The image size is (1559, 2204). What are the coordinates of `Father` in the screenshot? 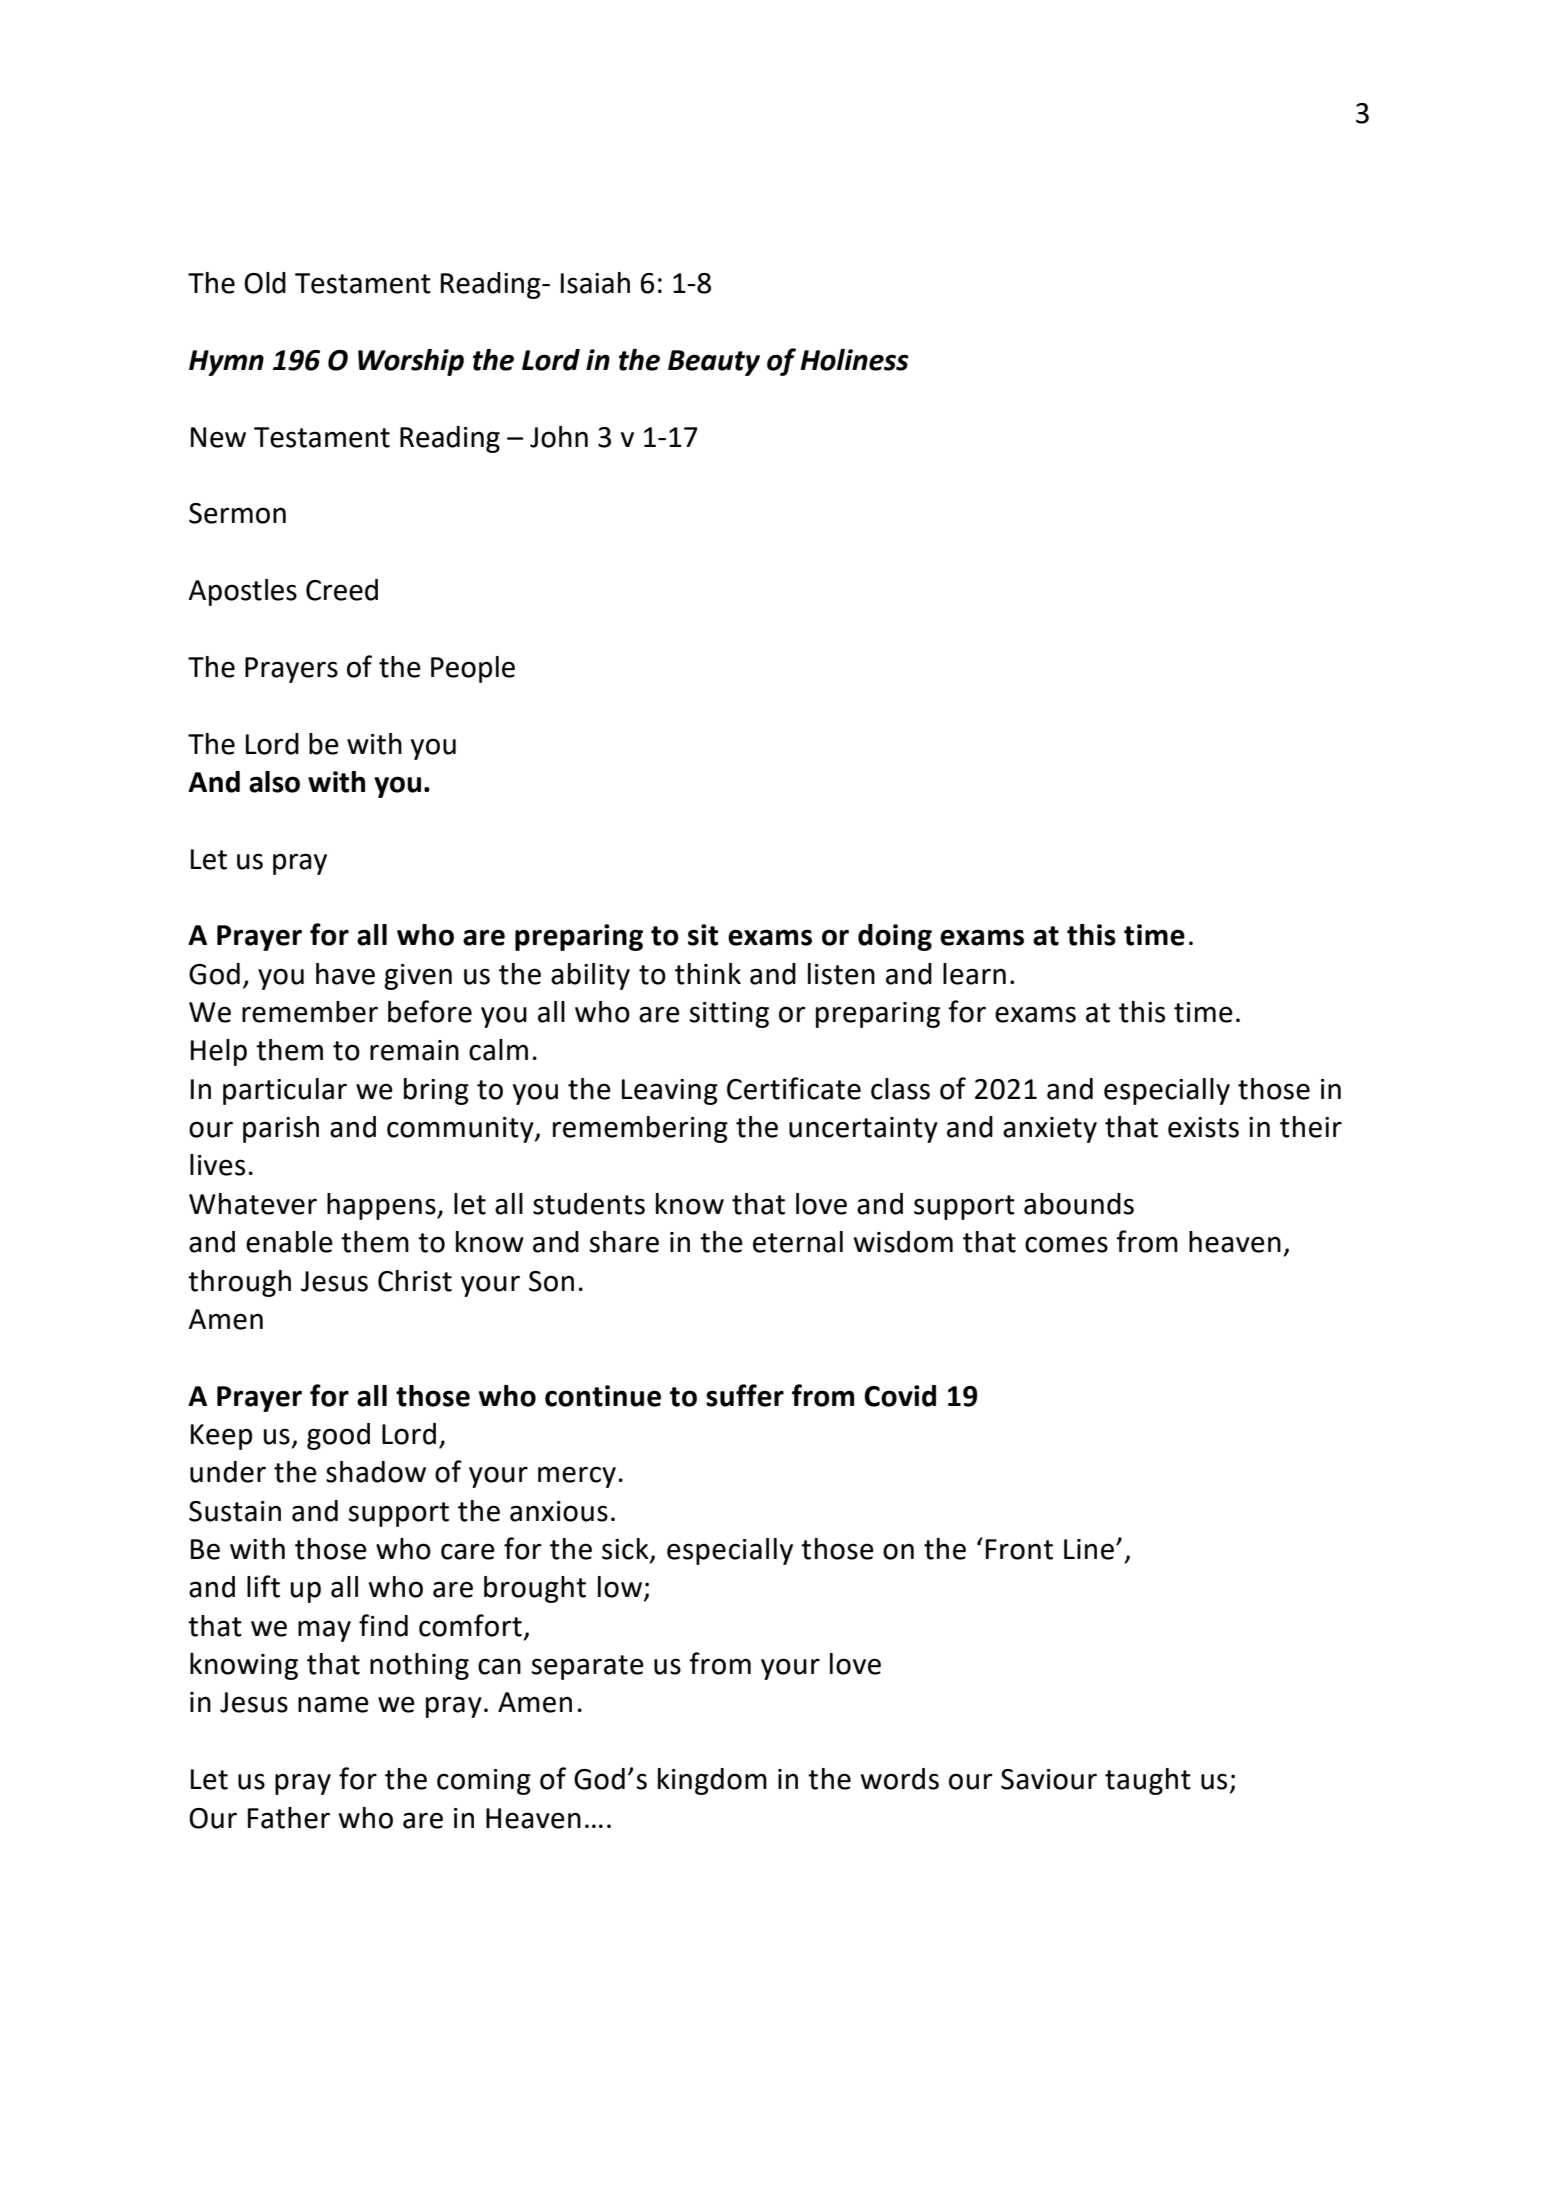 It's located at (289, 1818).
